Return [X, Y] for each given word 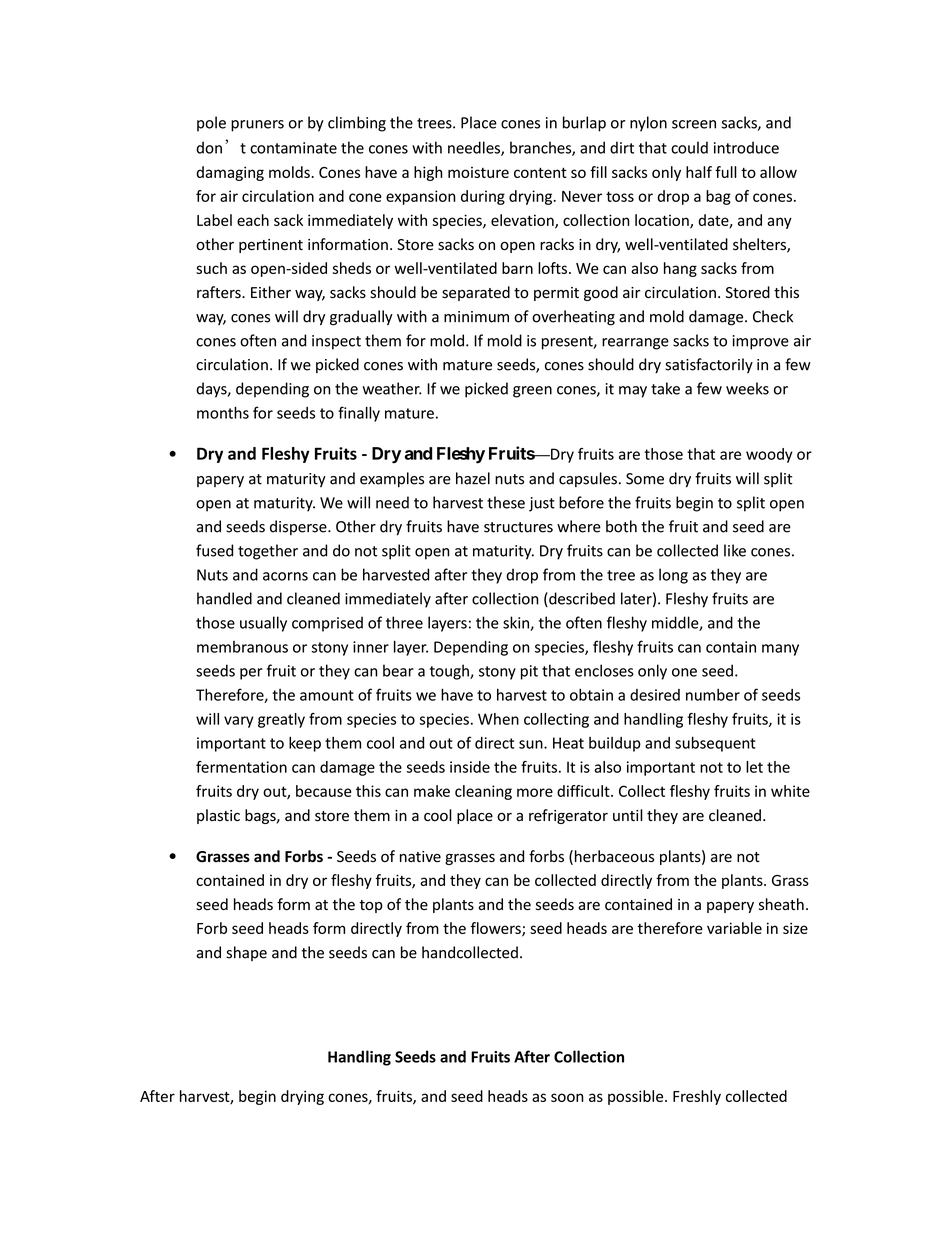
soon [567, 1097]
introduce [746, 147]
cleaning [483, 792]
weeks [747, 388]
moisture [478, 172]
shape [246, 953]
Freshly [697, 1097]
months [223, 412]
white [790, 791]
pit [529, 672]
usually [263, 624]
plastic [218, 816]
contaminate [293, 148]
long [673, 576]
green [532, 392]
